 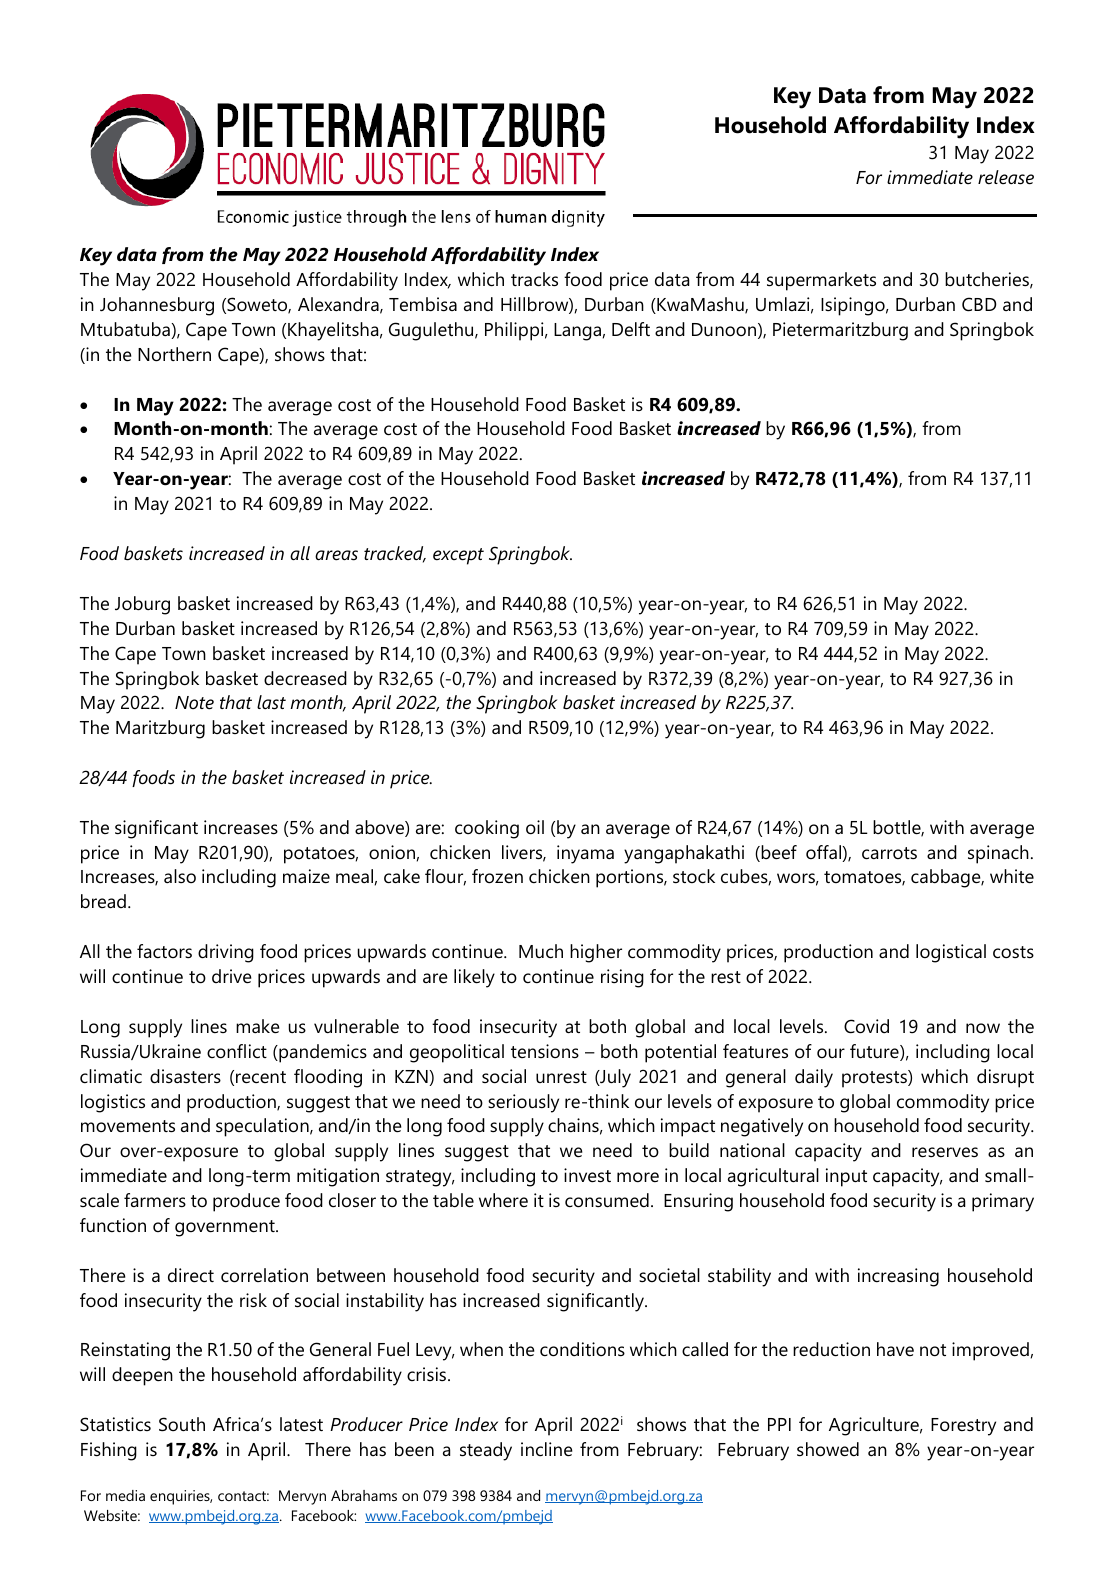 I want to click on oil, so click(x=535, y=827).
